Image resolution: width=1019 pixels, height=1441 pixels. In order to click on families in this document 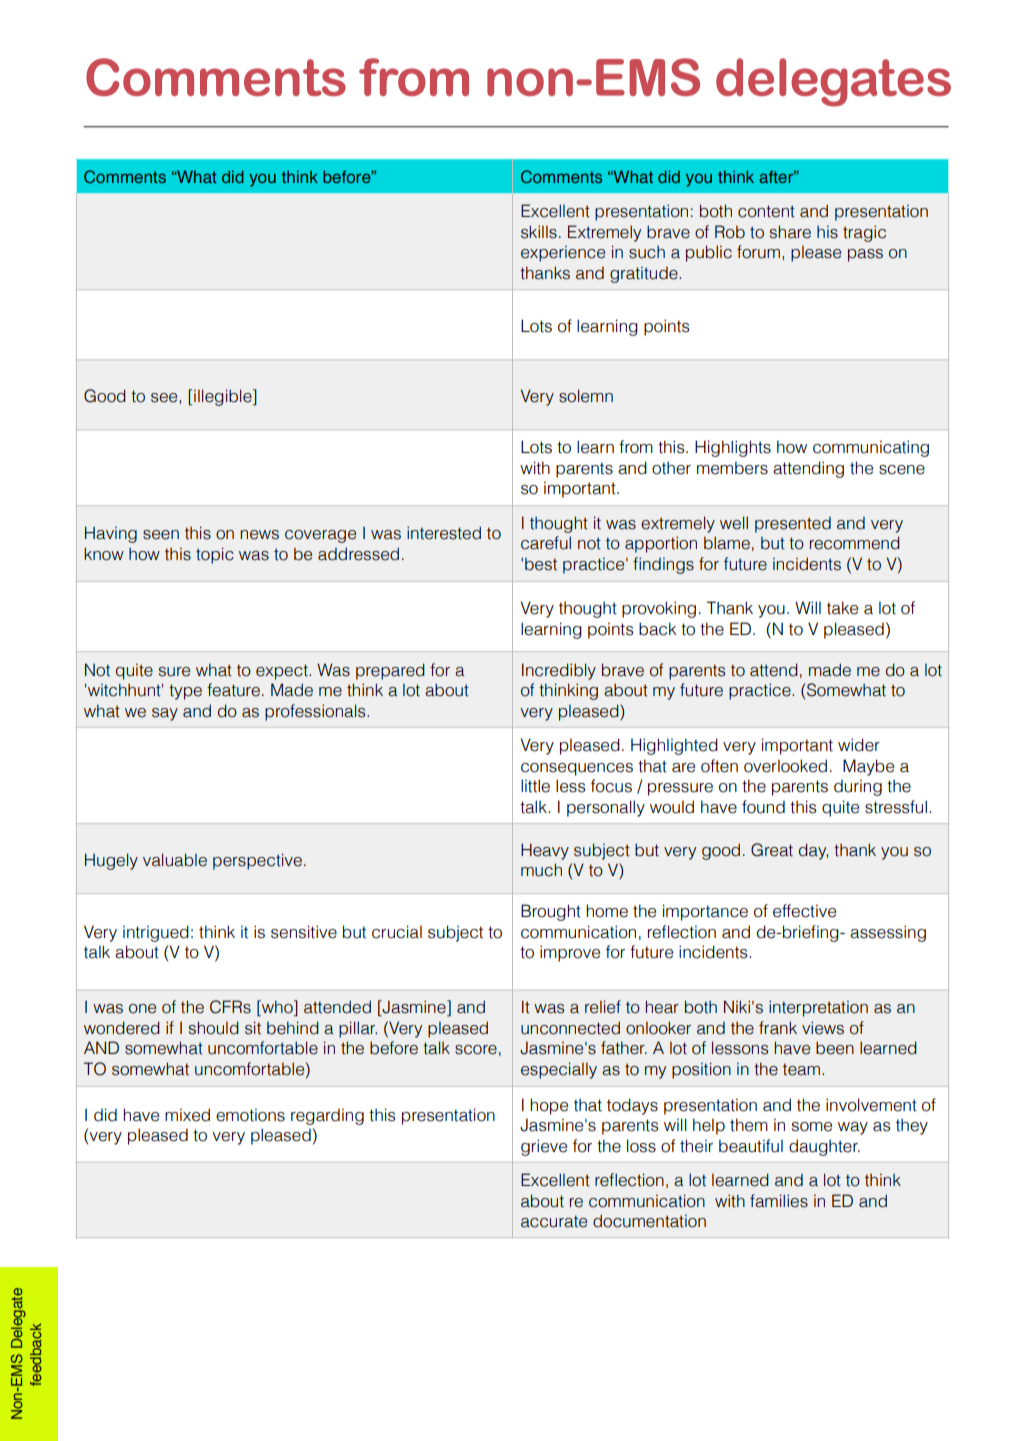, I will do `click(779, 1201)`.
